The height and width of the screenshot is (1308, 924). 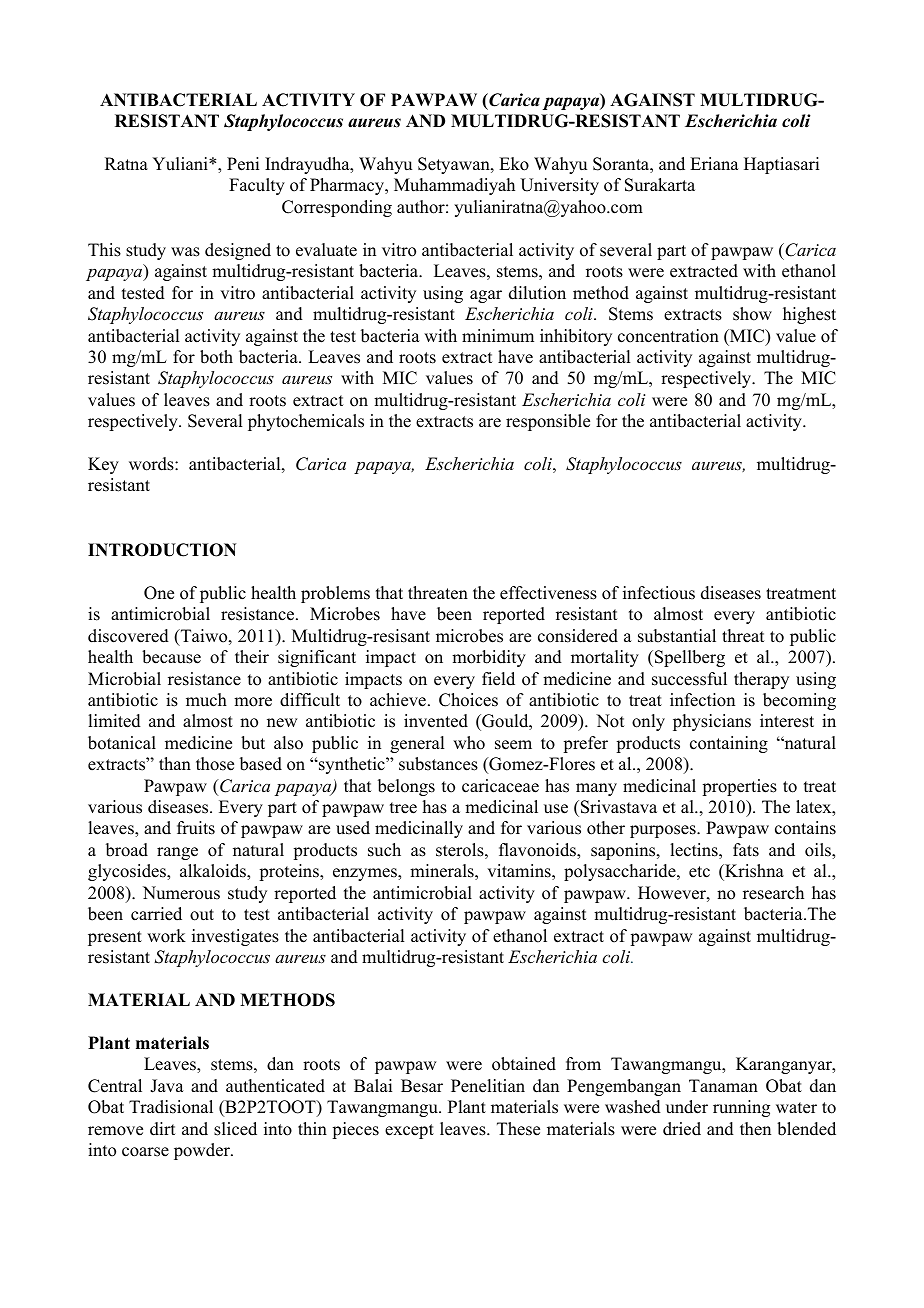 I want to click on such, so click(x=384, y=850).
